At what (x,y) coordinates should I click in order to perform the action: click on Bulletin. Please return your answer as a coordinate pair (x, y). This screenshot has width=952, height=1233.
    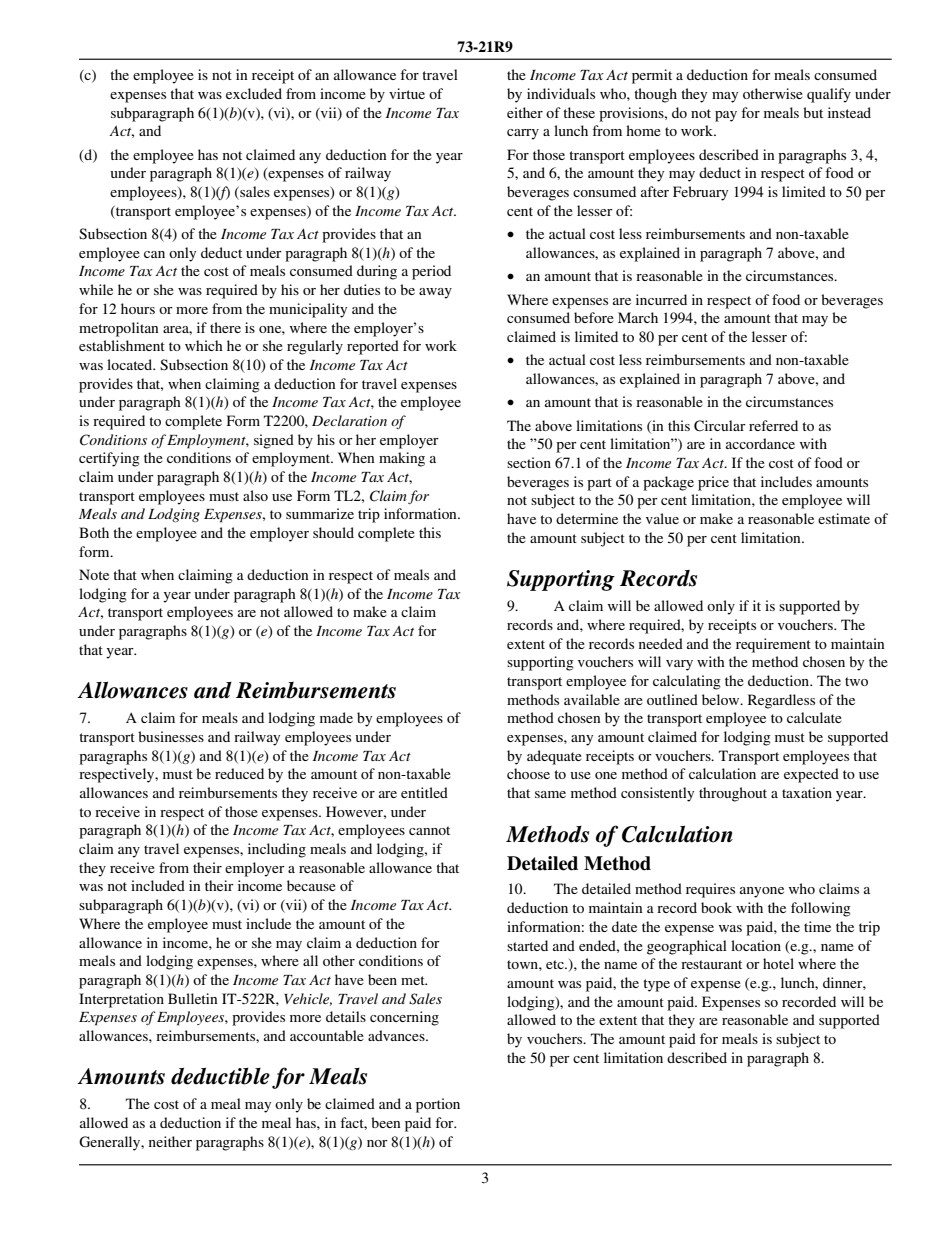
    Looking at the image, I should click on (193, 998).
